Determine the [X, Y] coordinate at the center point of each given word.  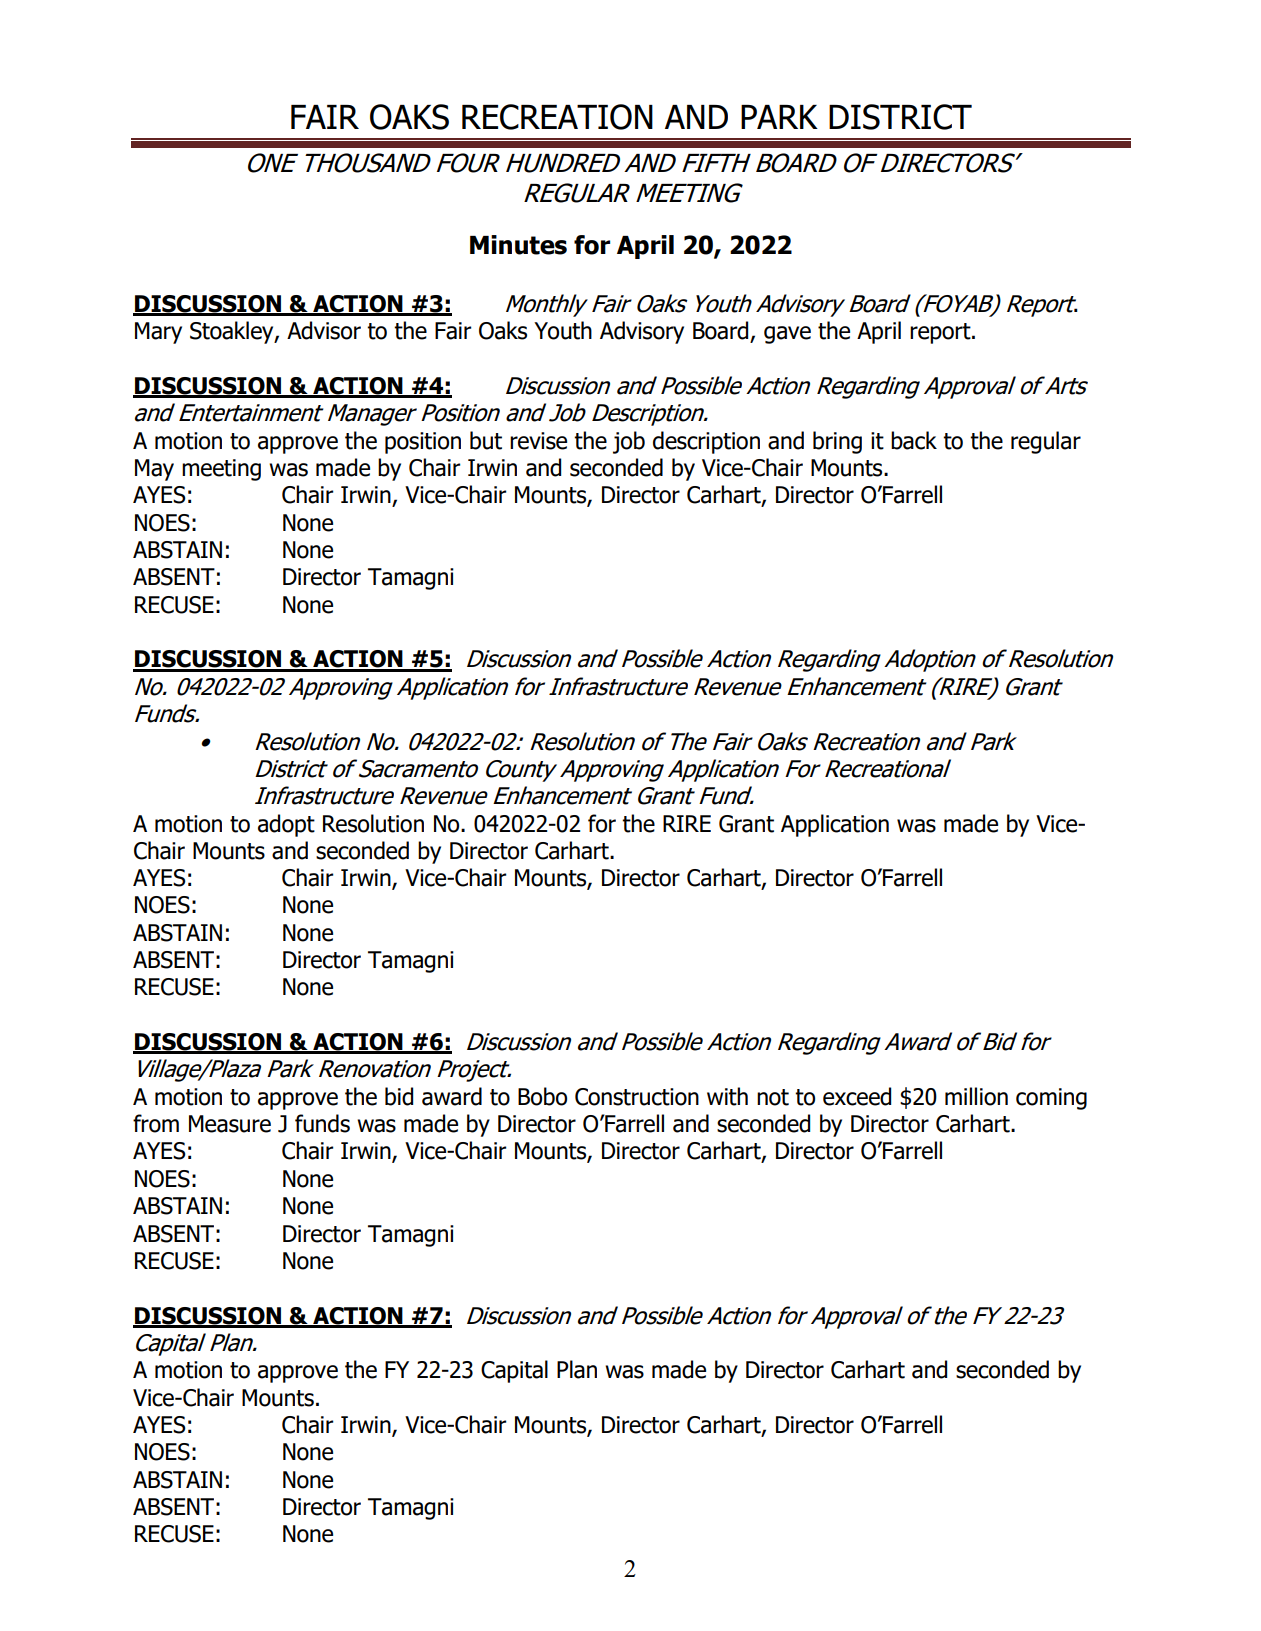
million [976, 1096]
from [156, 1123]
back [914, 440]
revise [538, 441]
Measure [230, 1124]
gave [787, 335]
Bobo [542, 1096]
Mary [158, 333]
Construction [637, 1097]
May [154, 470]
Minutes [518, 245]
